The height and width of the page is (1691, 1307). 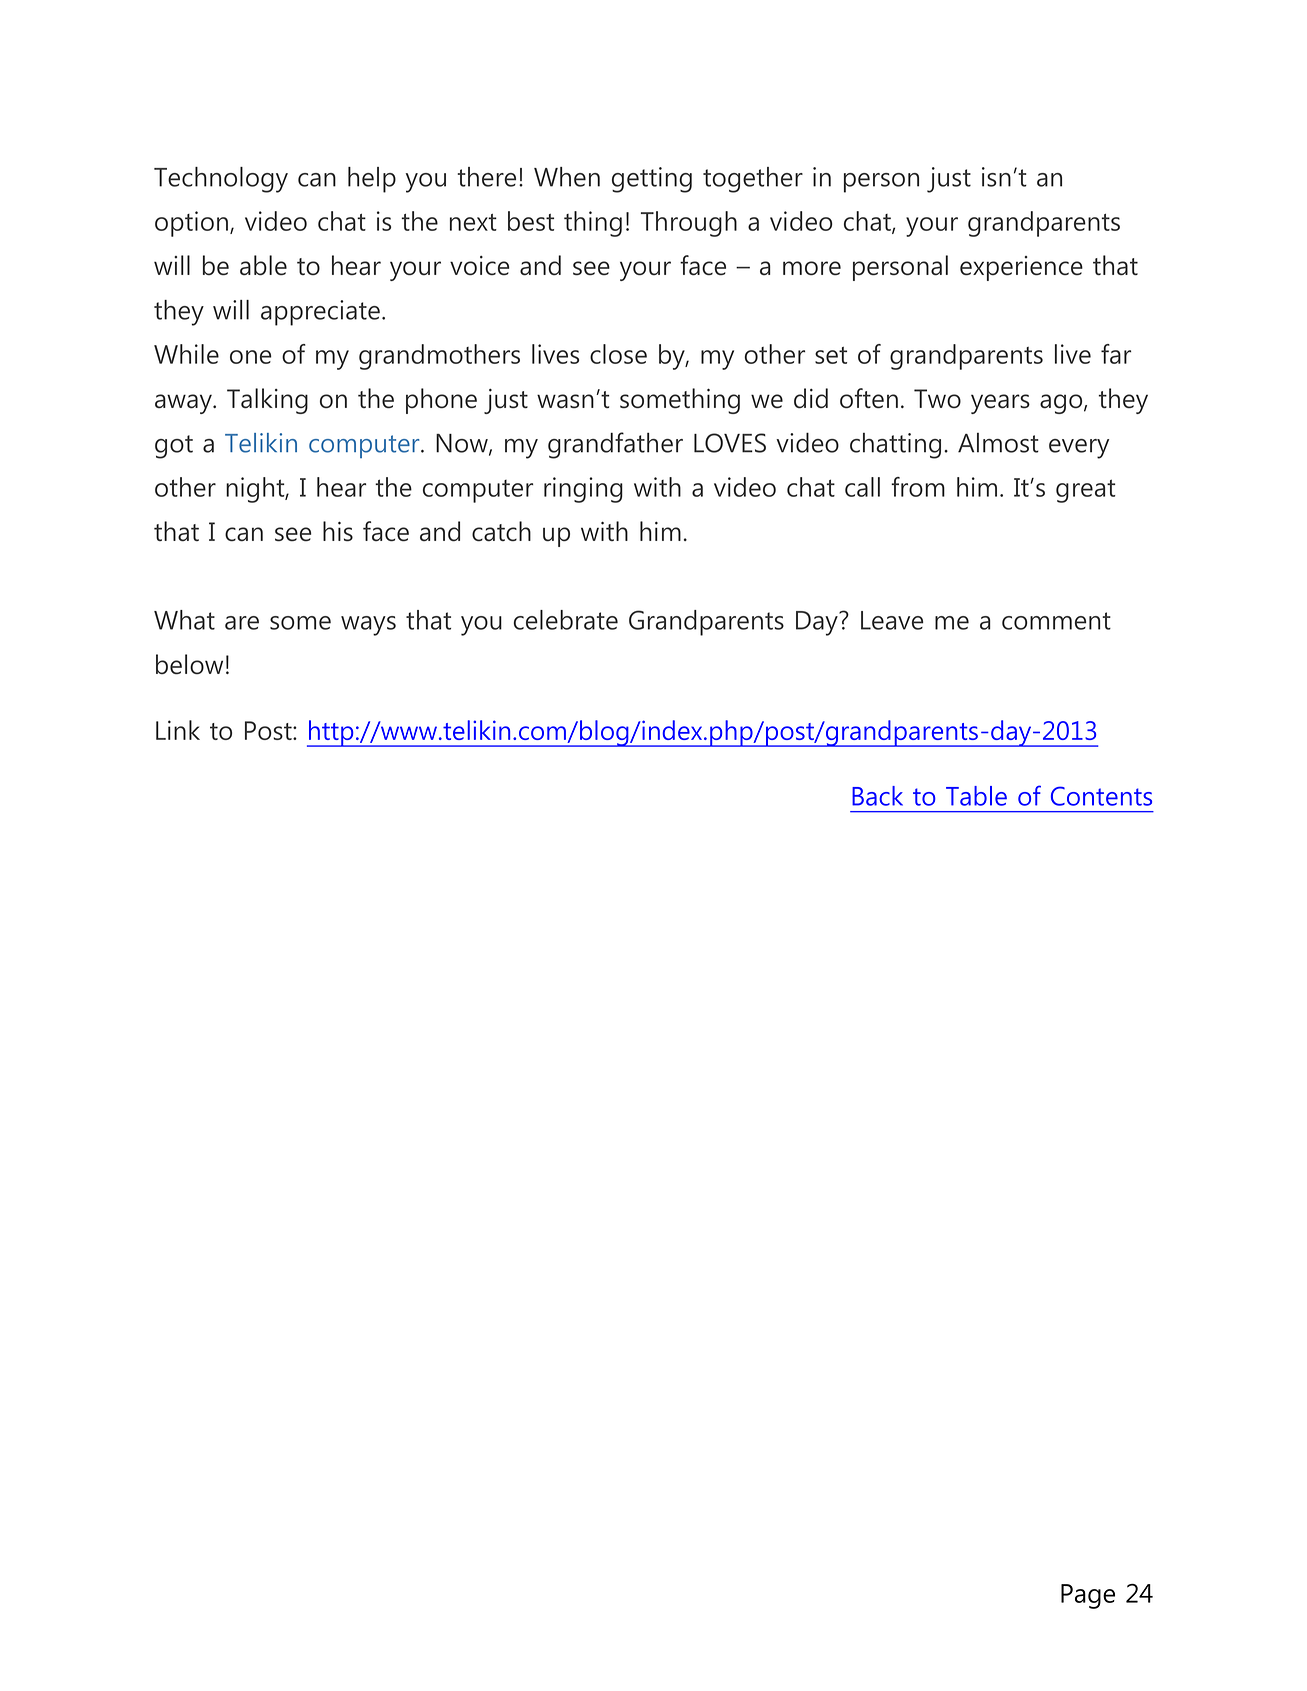 I want to click on Through, so click(x=689, y=224).
